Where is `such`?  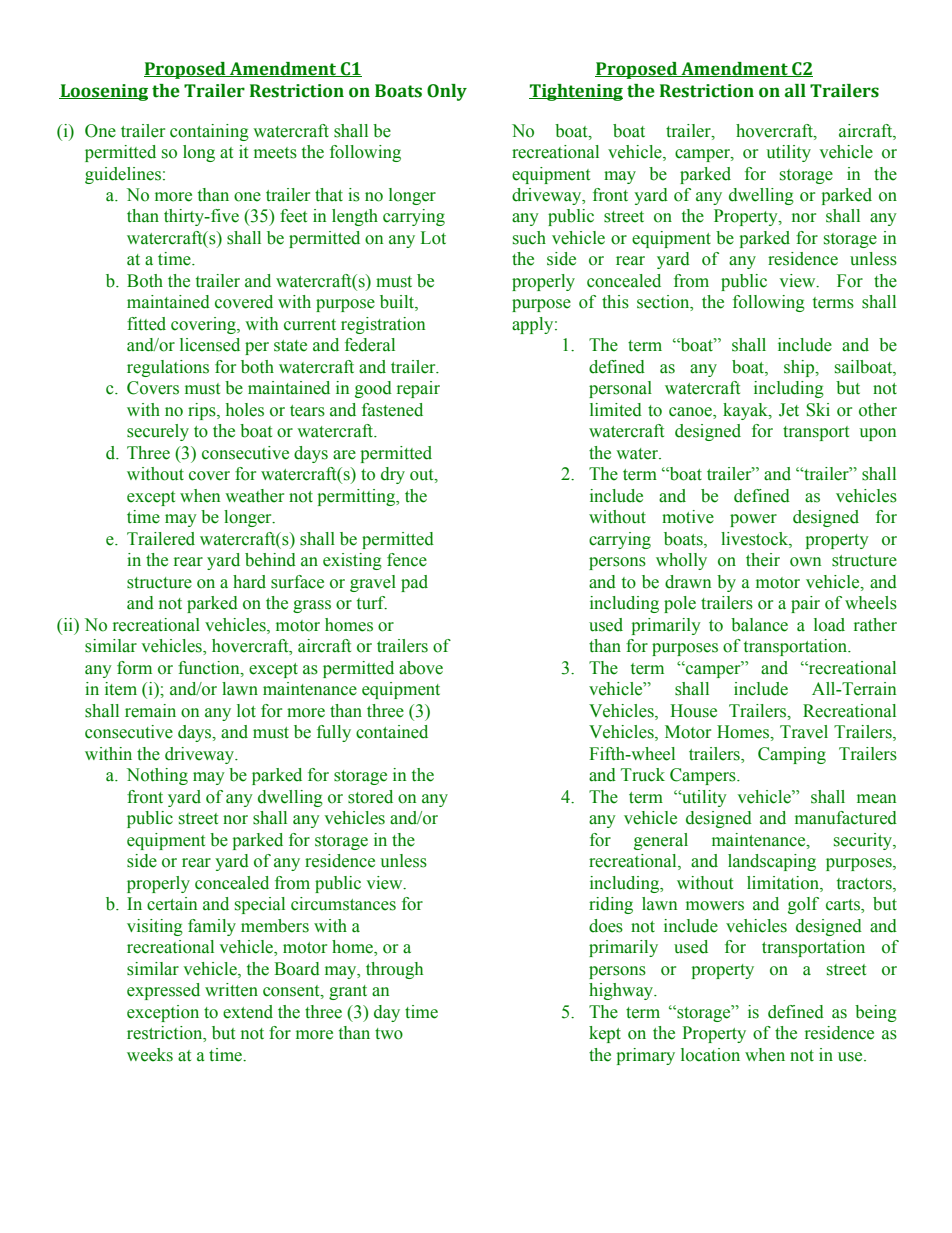 such is located at coordinates (529, 238).
